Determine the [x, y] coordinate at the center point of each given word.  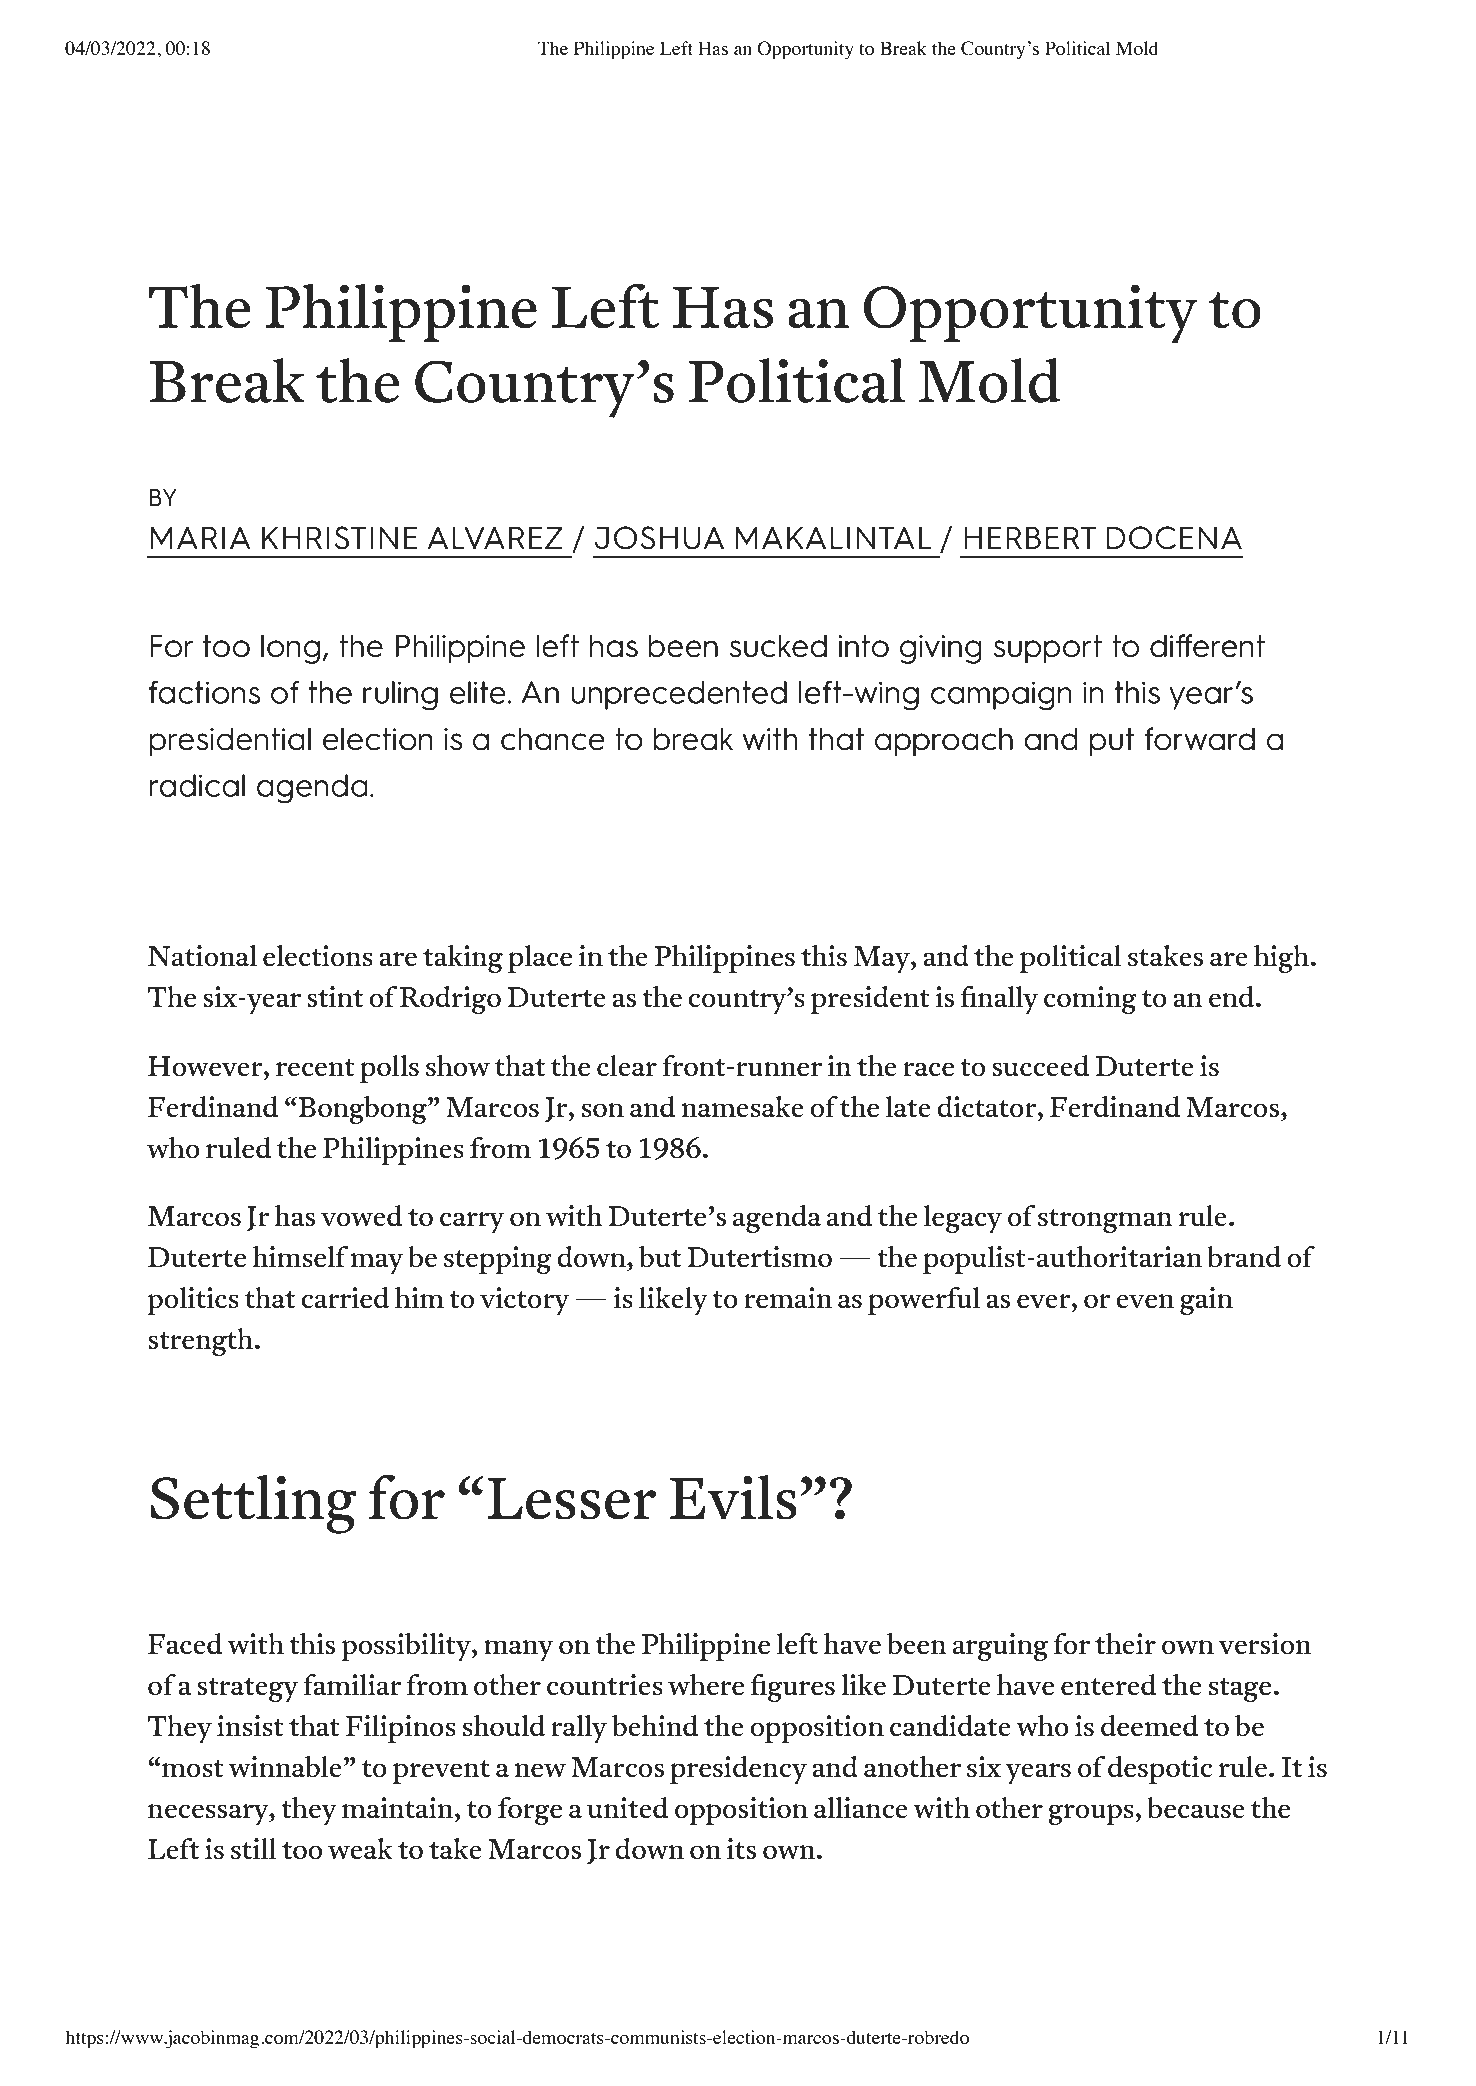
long [290, 649]
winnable [286, 1767]
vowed [361, 1216]
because [1196, 1808]
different [1207, 646]
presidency [738, 1770]
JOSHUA [659, 538]
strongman [1105, 1221]
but [660, 1257]
